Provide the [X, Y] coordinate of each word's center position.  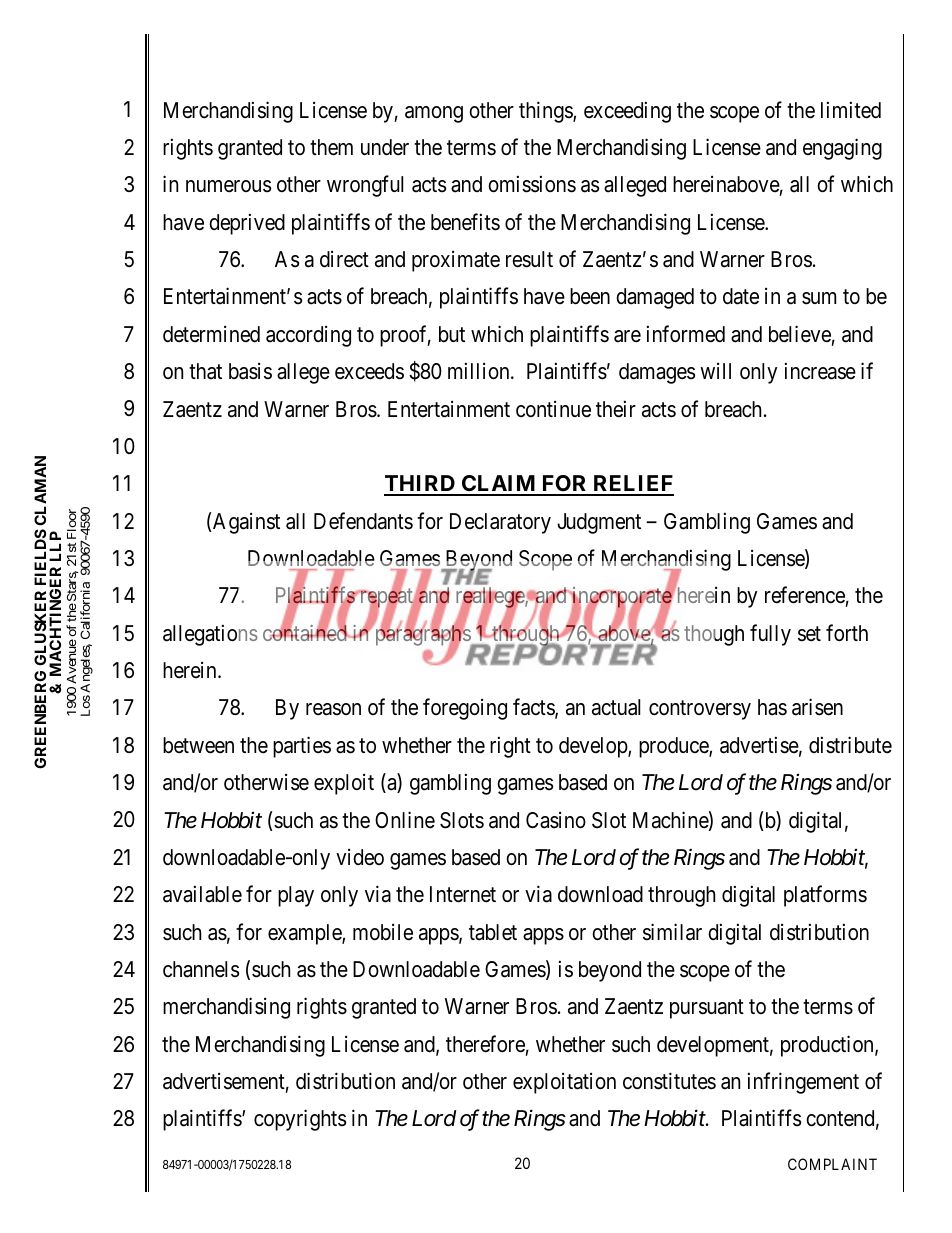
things [546, 112]
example [305, 934]
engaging [842, 149]
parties [302, 747]
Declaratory [500, 523]
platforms [825, 896]
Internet [463, 894]
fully [770, 635]
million [480, 371]
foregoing [465, 709]
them [331, 147]
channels [201, 969]
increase [820, 371]
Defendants [363, 521]
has [772, 707]
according [308, 336]
